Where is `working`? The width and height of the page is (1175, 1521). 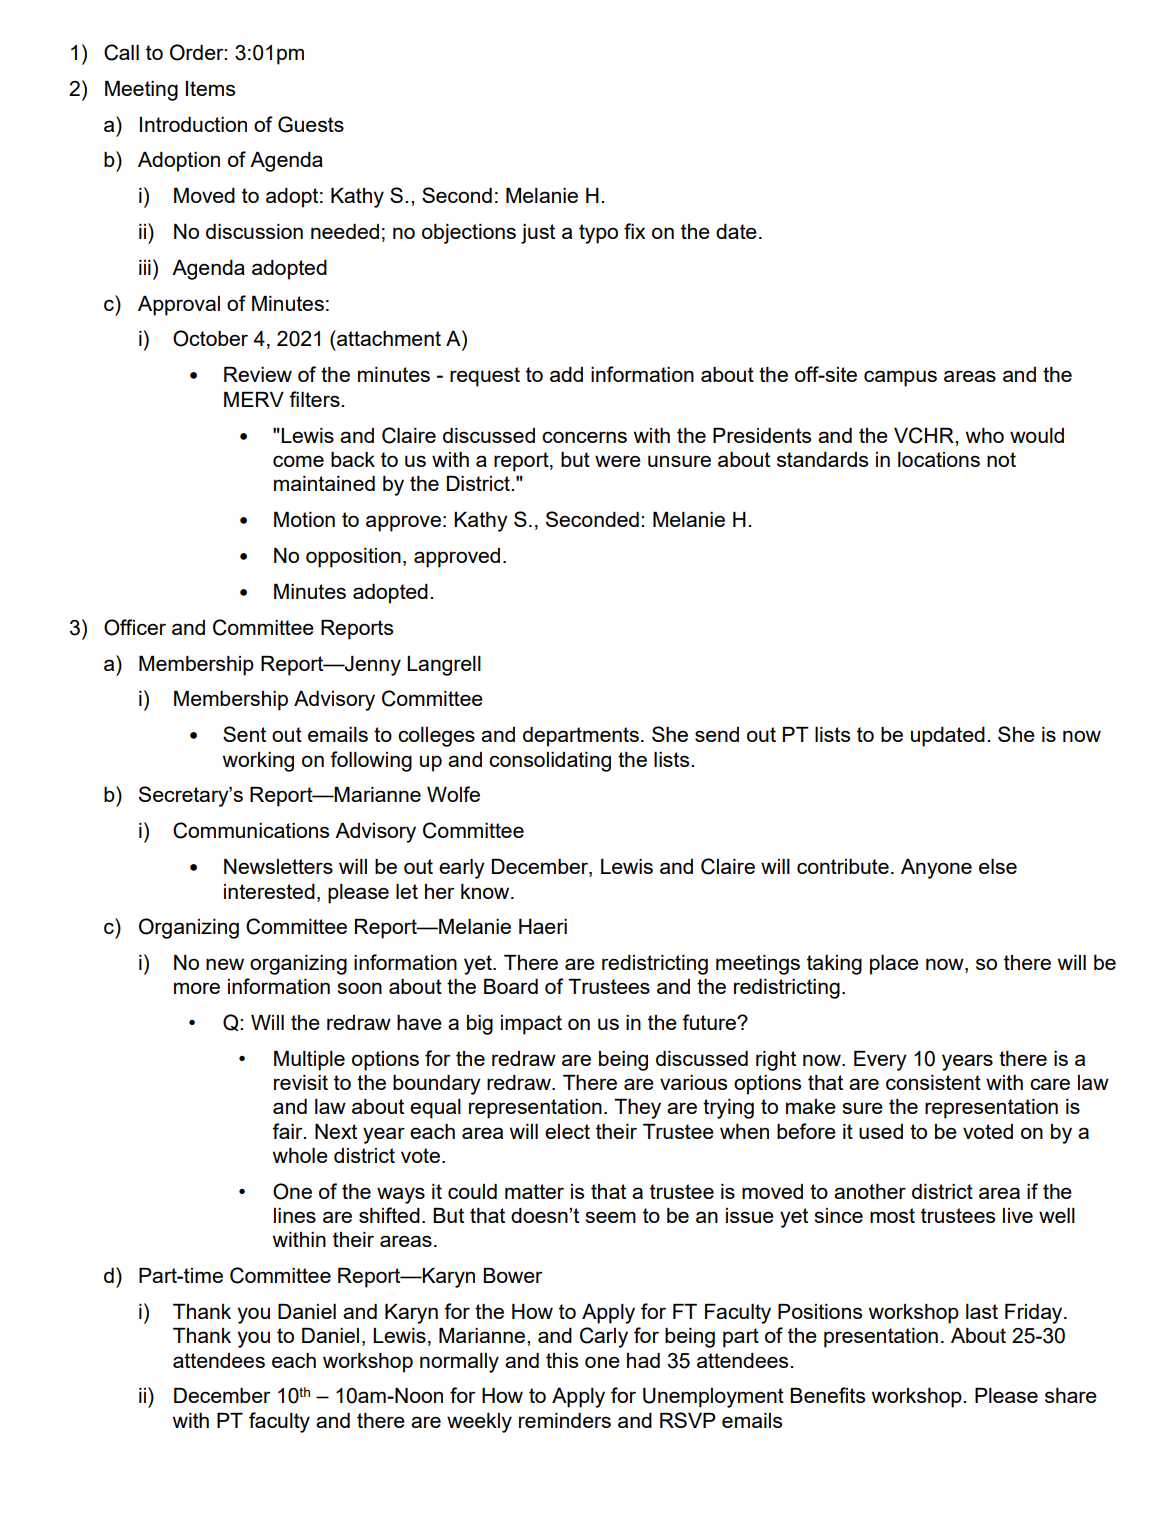 working is located at coordinates (258, 762).
